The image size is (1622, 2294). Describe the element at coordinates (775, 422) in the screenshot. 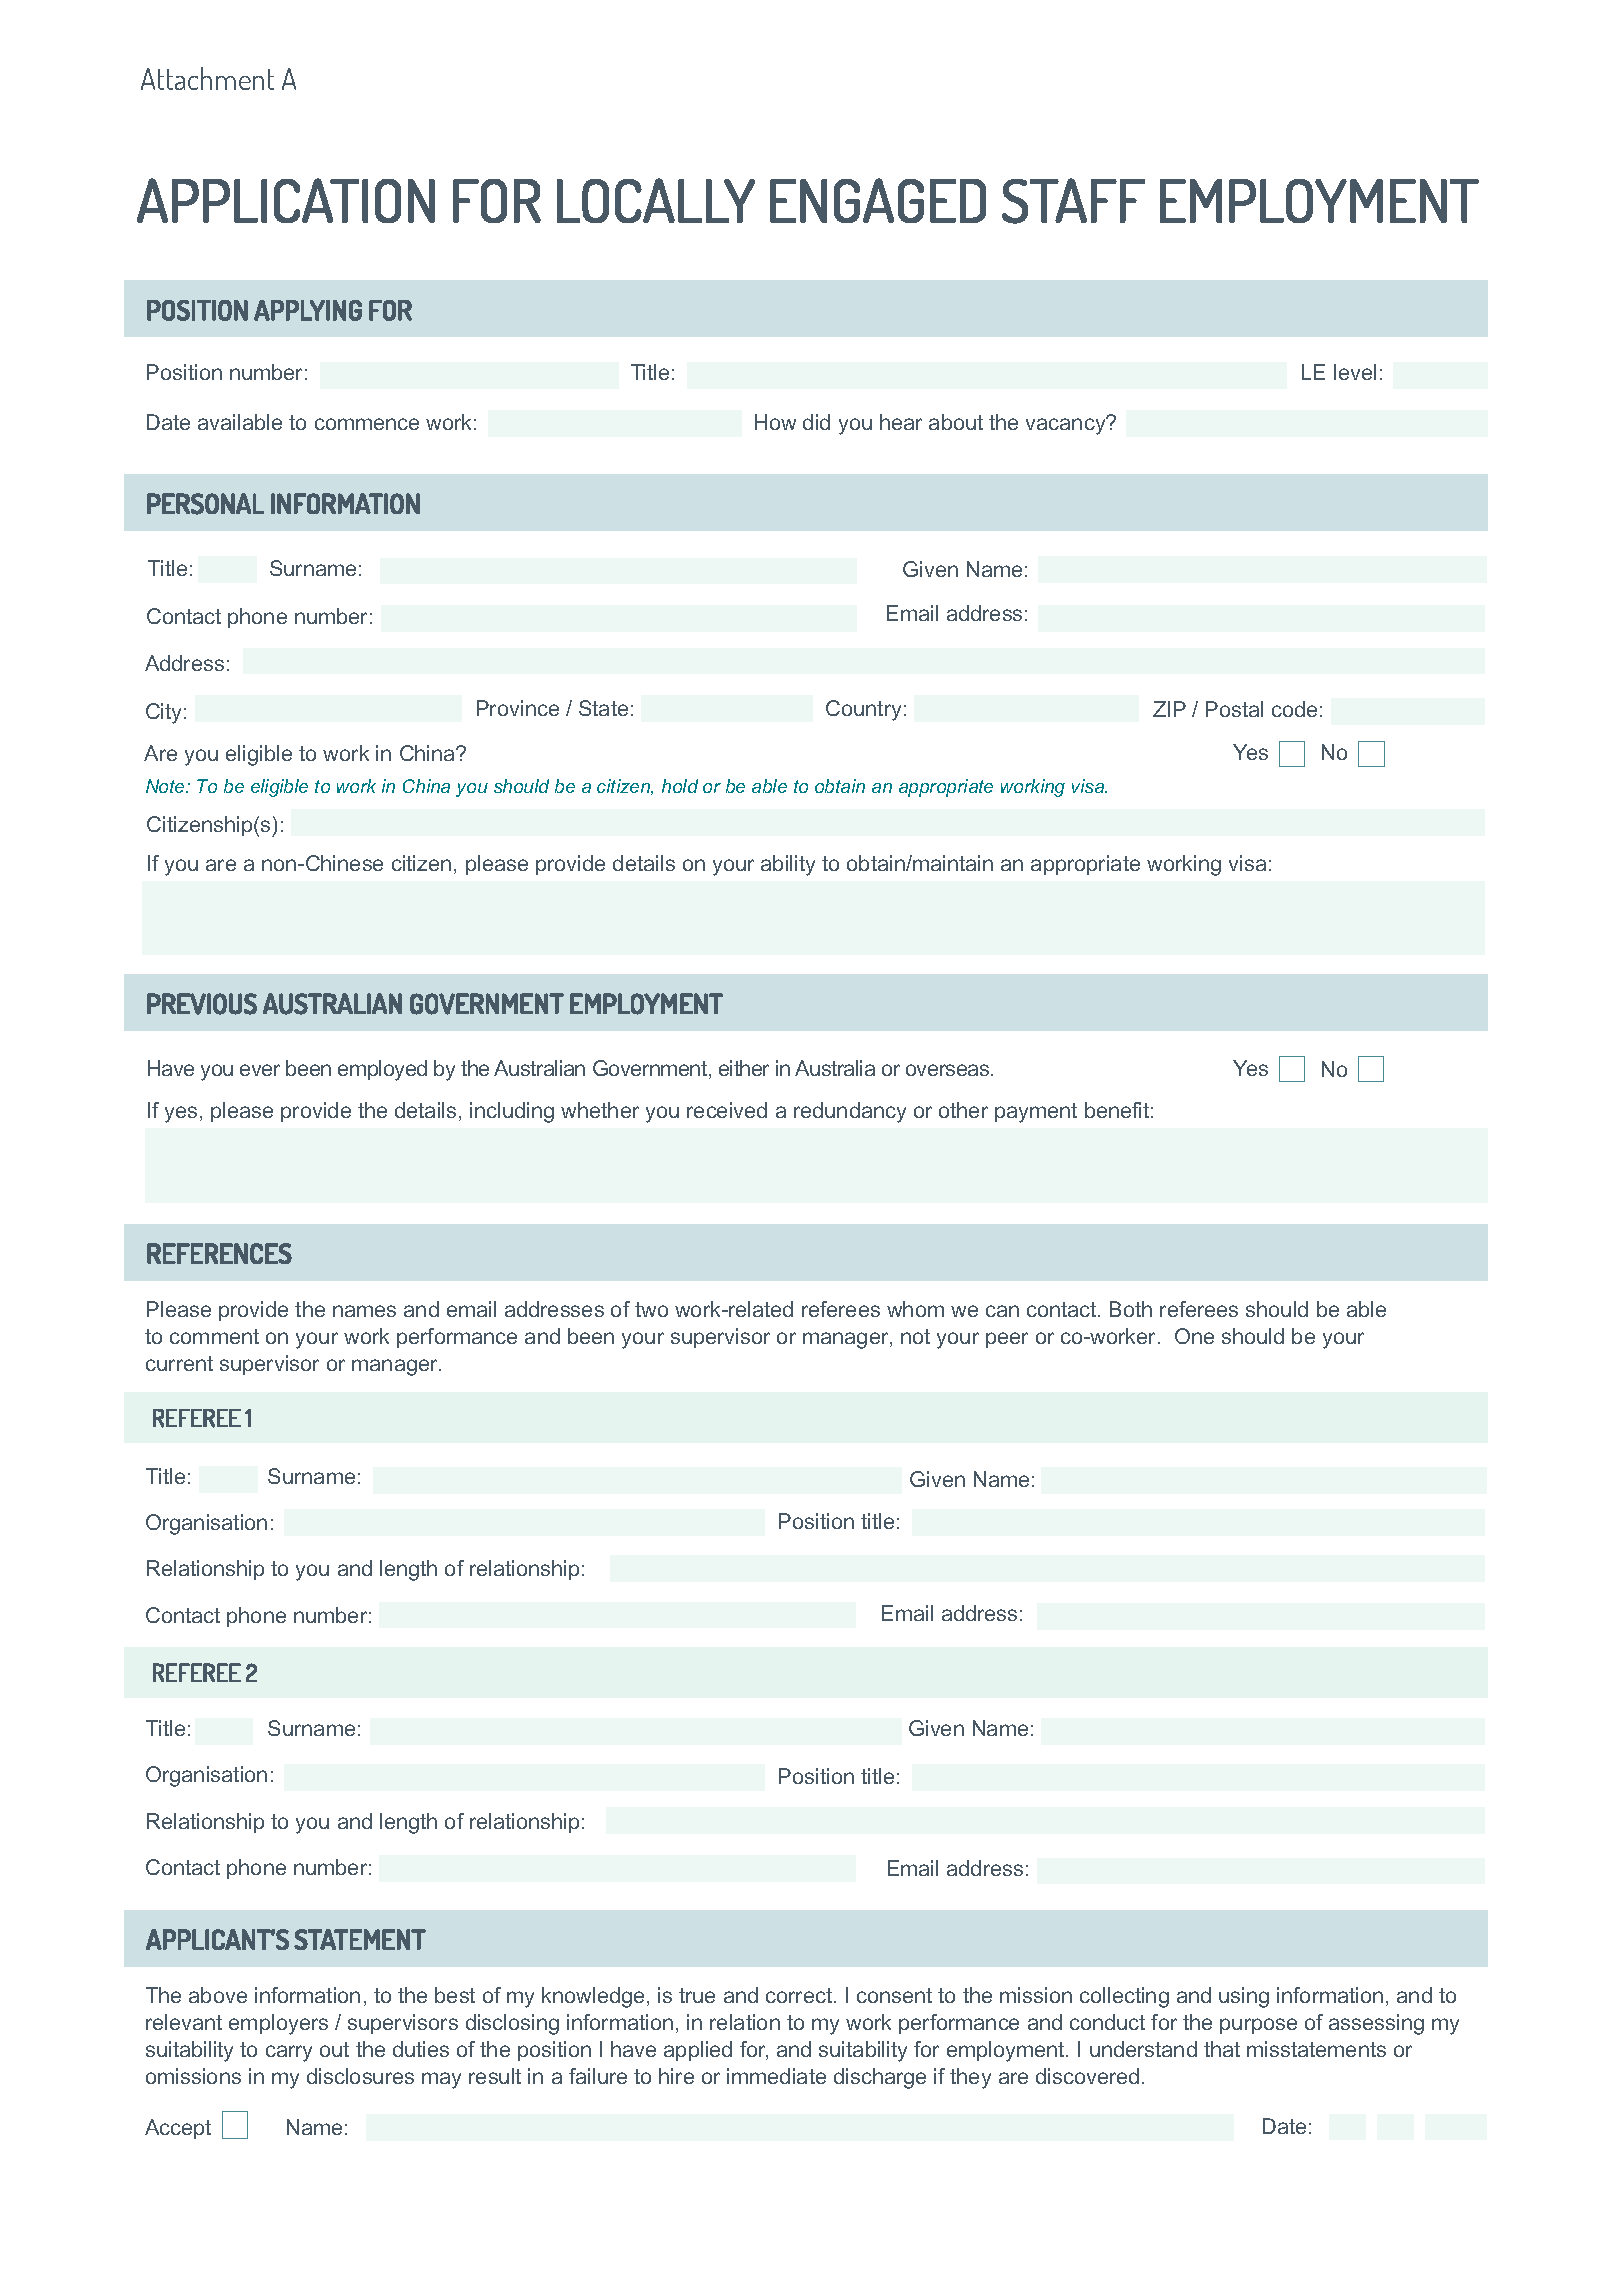

I see `How` at that location.
